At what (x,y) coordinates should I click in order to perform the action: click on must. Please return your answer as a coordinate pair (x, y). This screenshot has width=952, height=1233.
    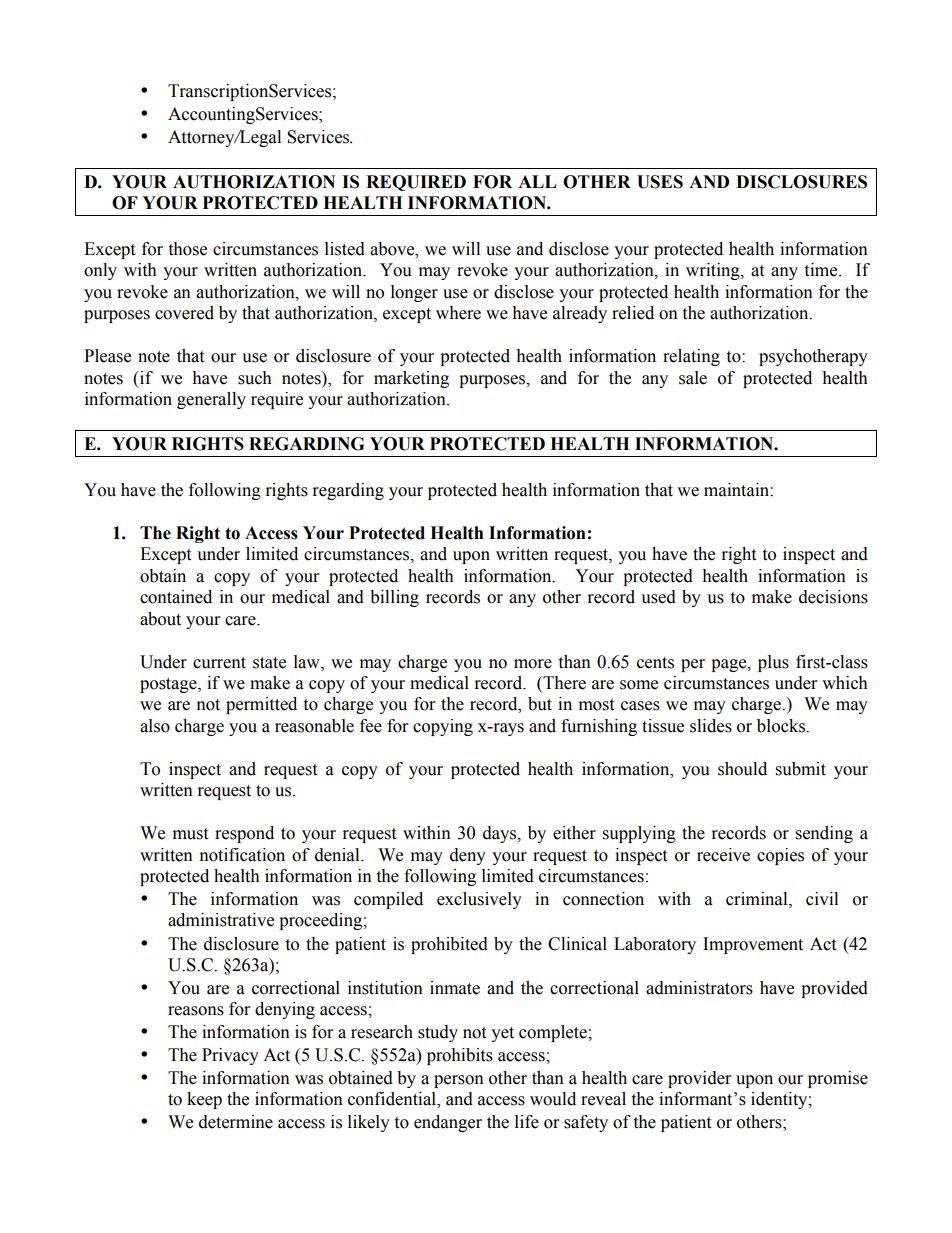
    Looking at the image, I should click on (190, 834).
